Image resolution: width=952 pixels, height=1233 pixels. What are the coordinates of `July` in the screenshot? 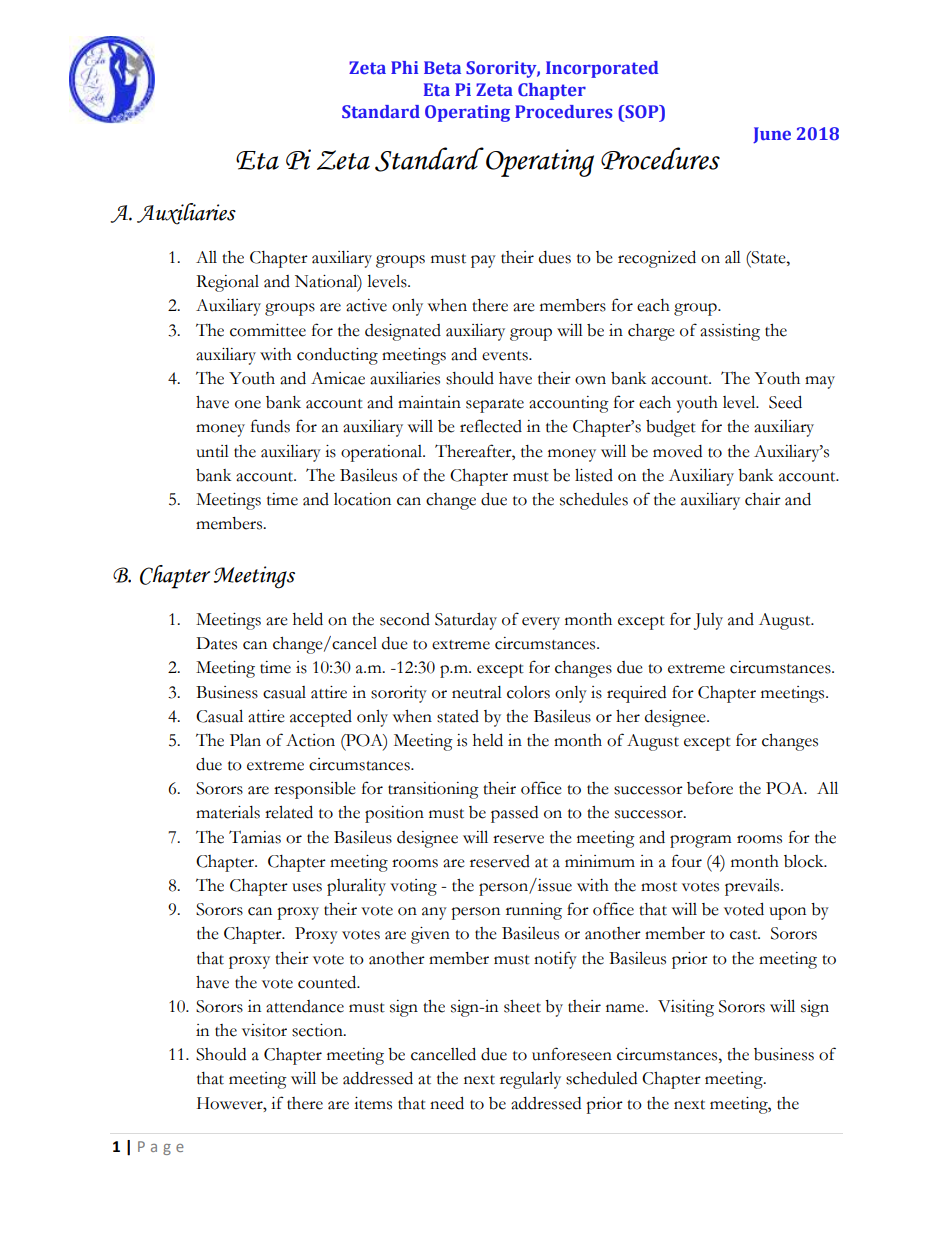 It's located at (708, 621).
